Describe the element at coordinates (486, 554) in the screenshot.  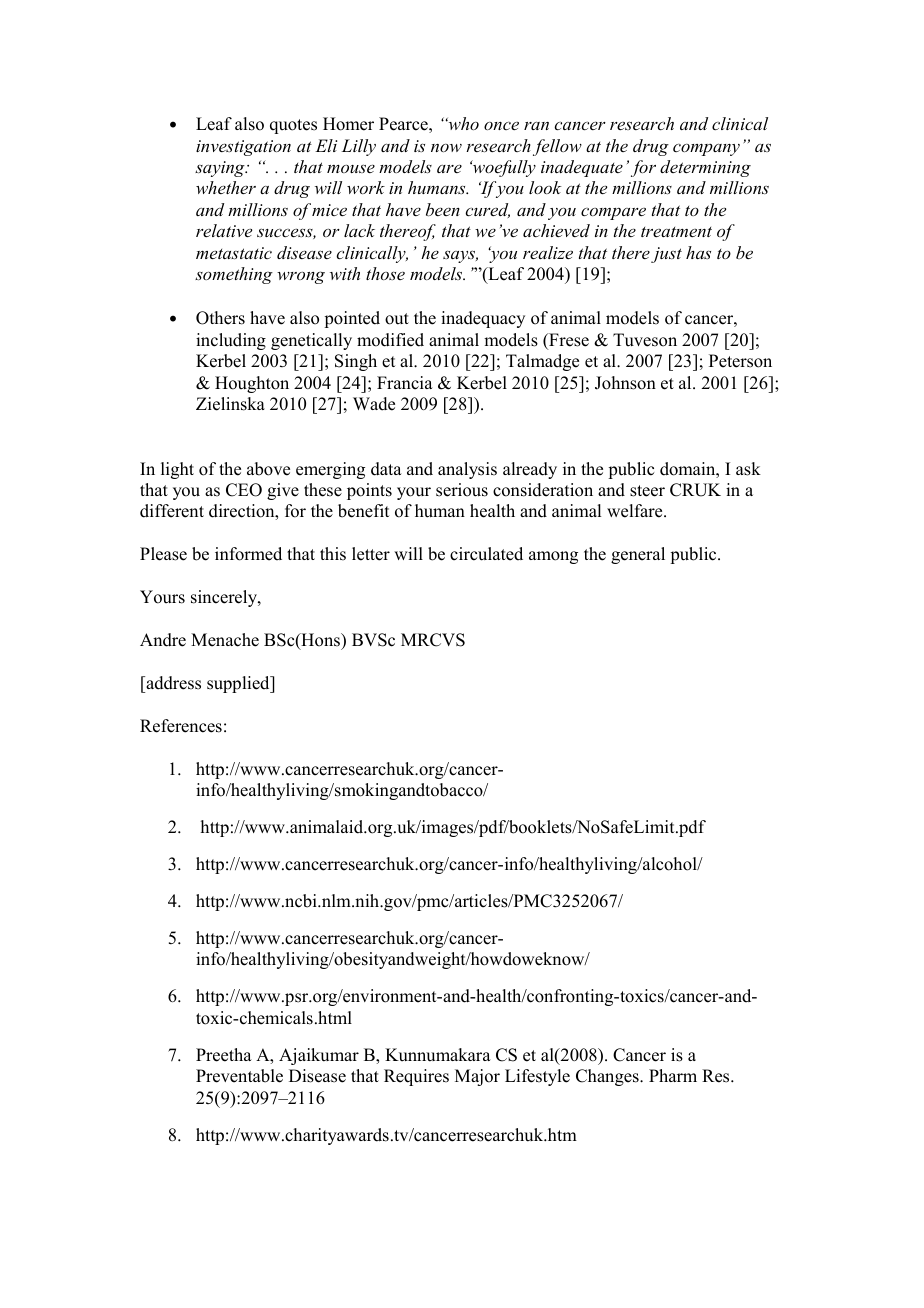
I see `circulated` at that location.
